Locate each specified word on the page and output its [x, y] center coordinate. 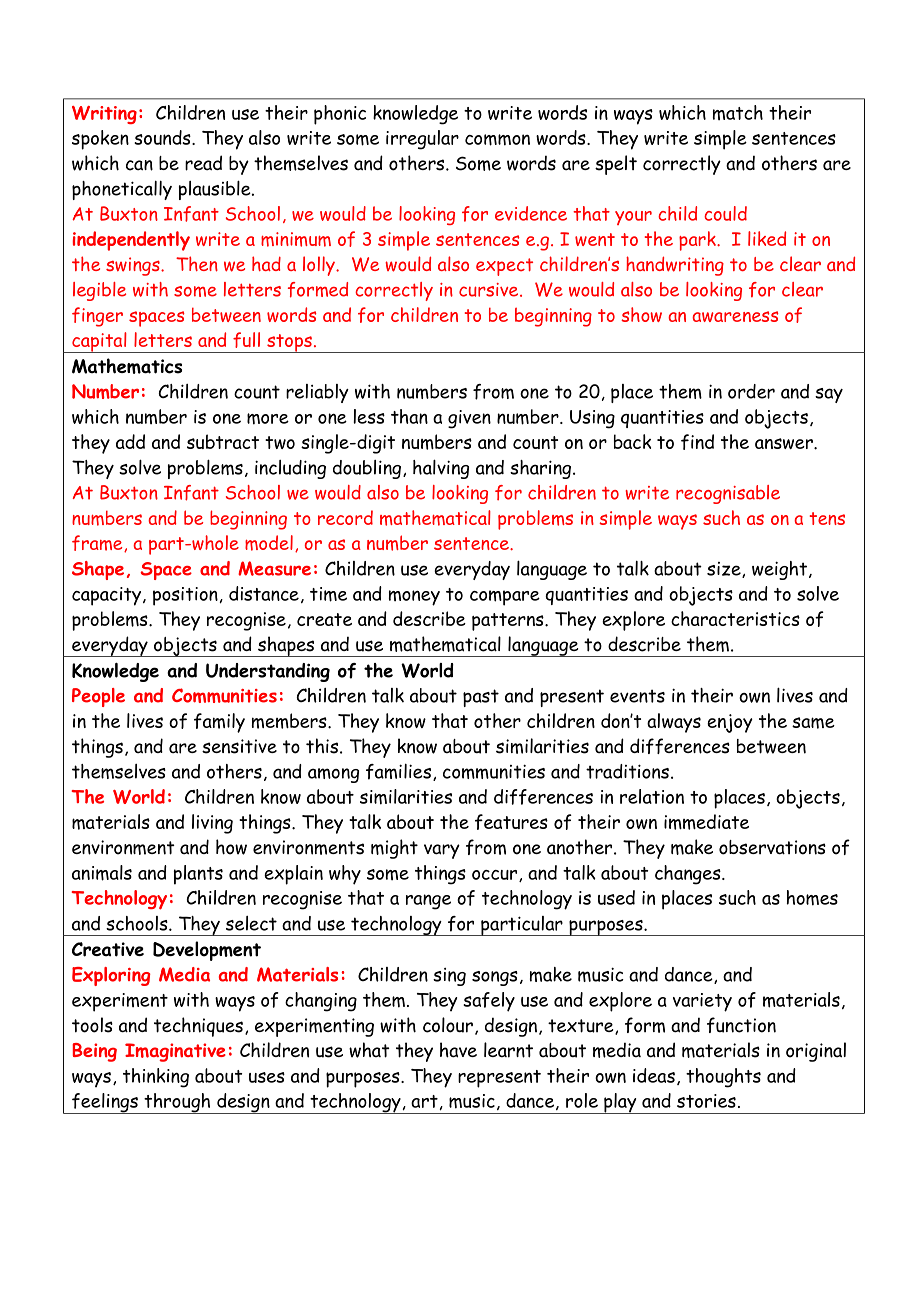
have [458, 1050]
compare [505, 598]
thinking [156, 1078]
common [497, 140]
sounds [163, 137]
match [738, 112]
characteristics [735, 618]
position [185, 596]
